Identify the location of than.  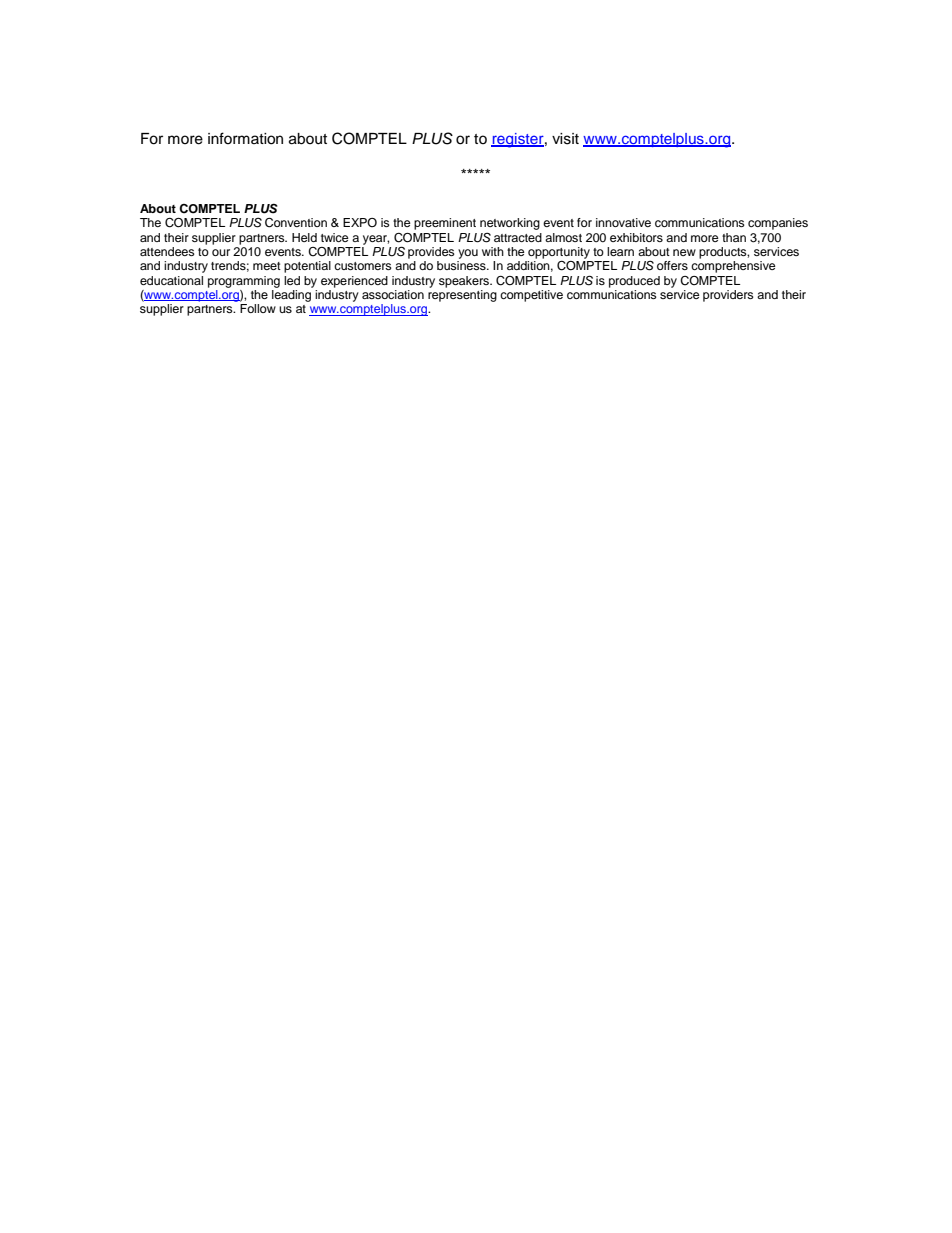
(734, 237).
